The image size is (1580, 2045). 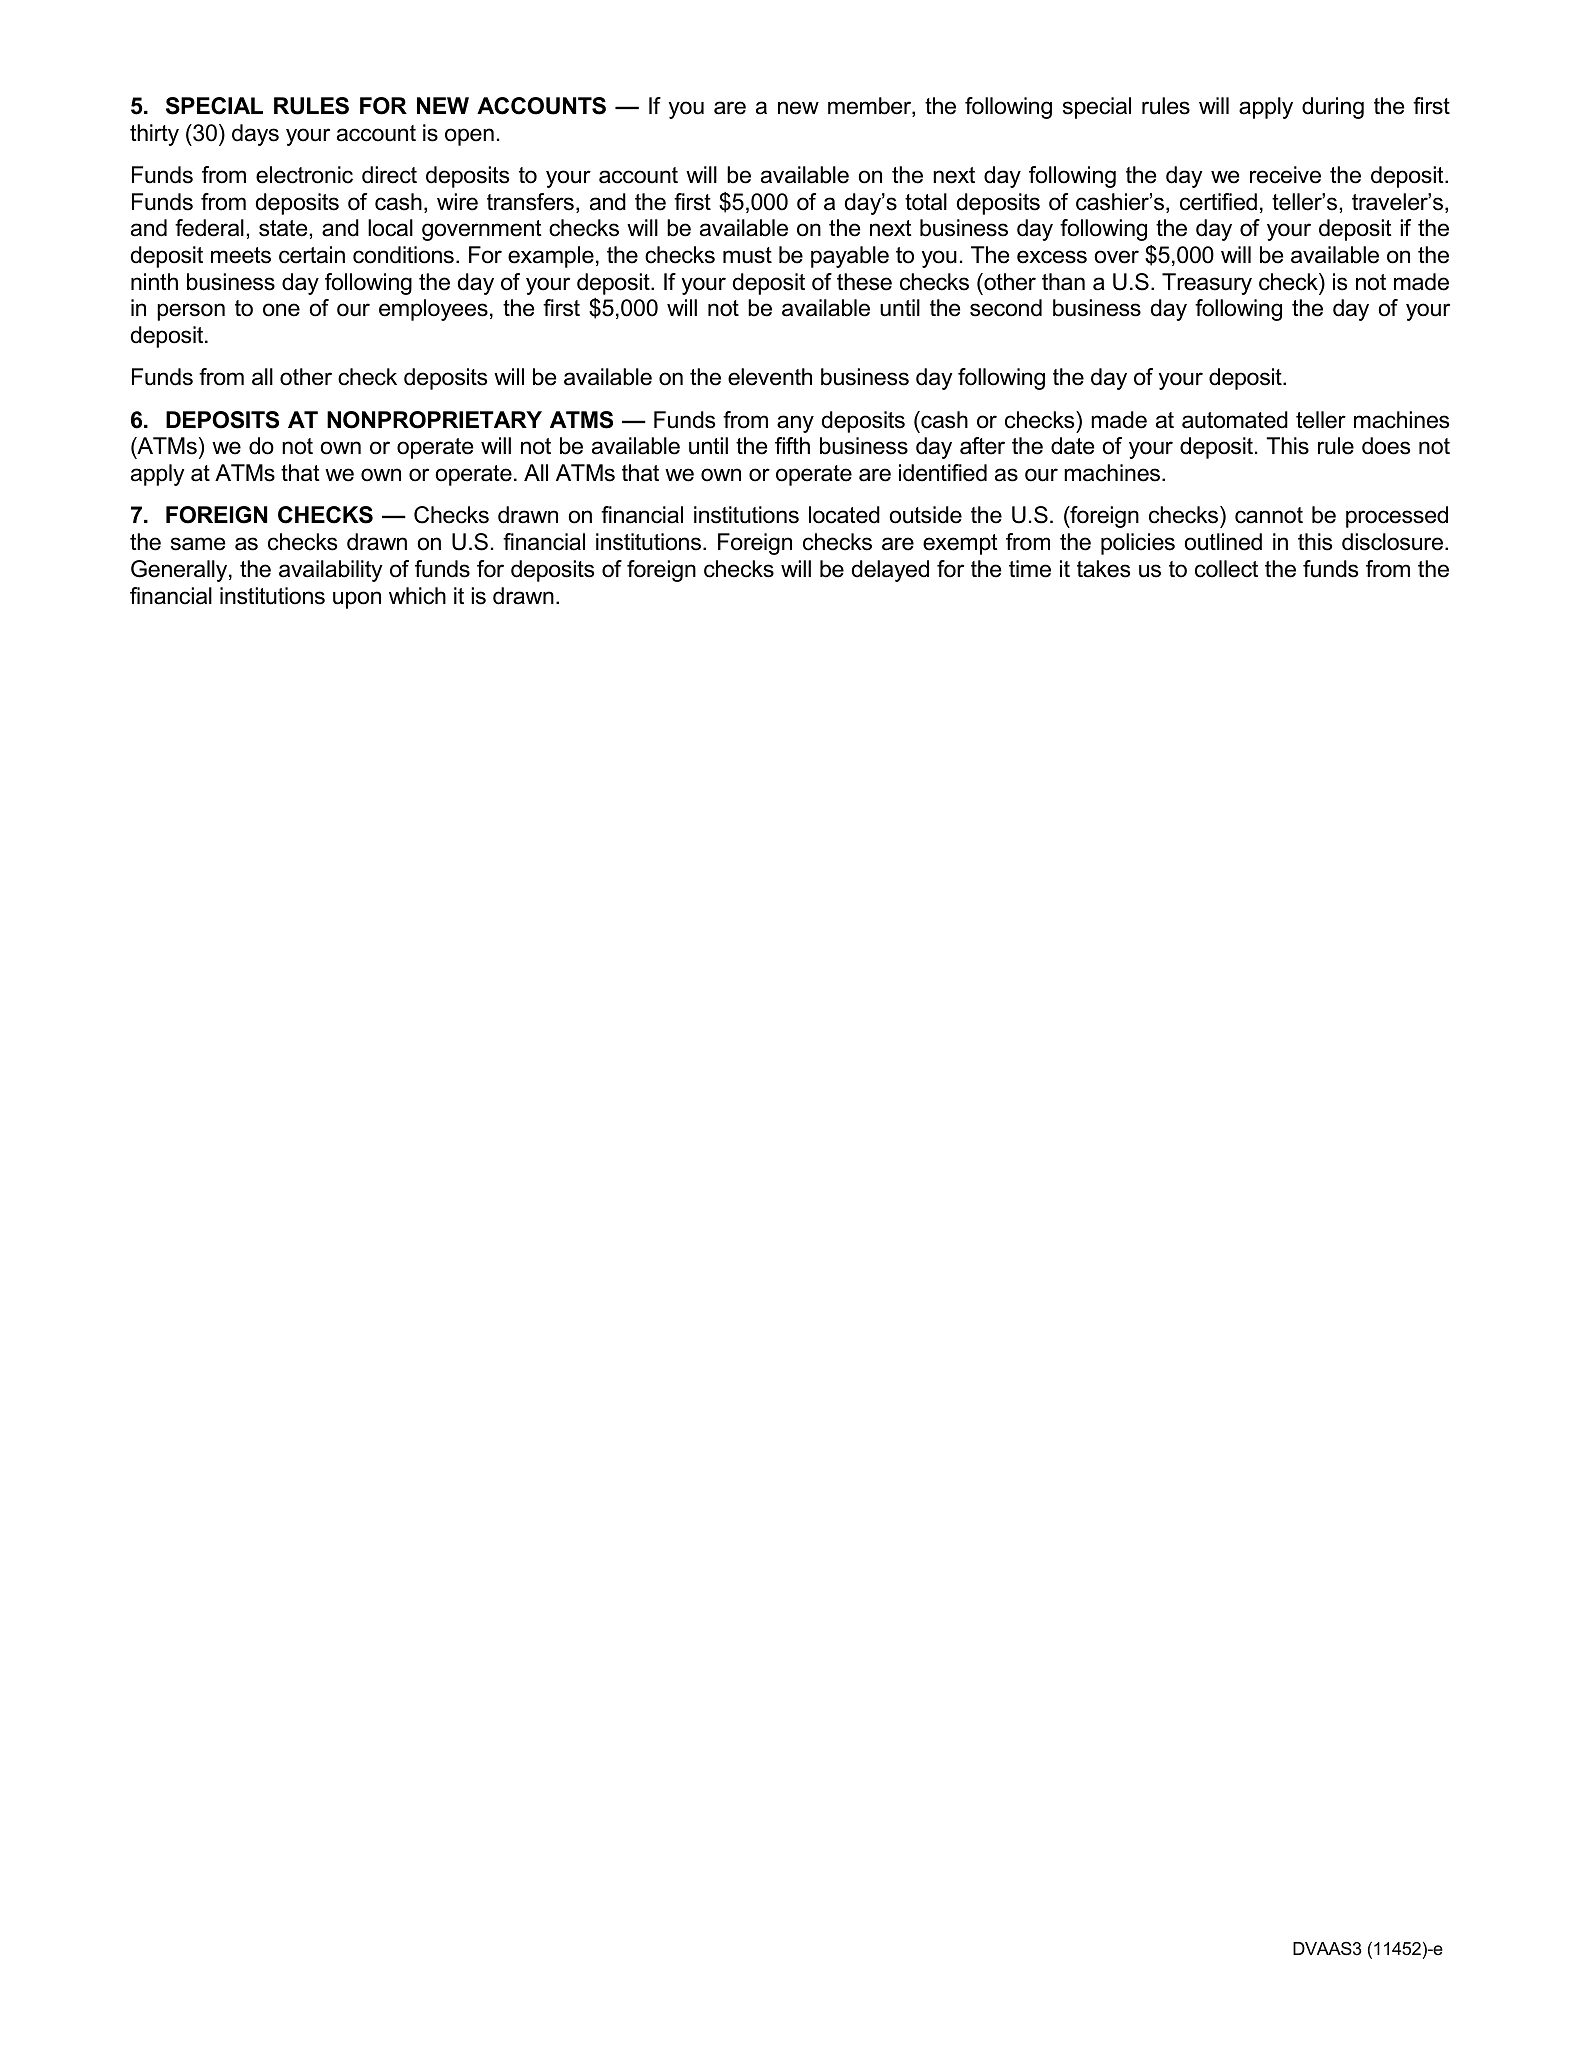 What do you see at coordinates (770, 377) in the image?
I see `eleventh` at bounding box center [770, 377].
